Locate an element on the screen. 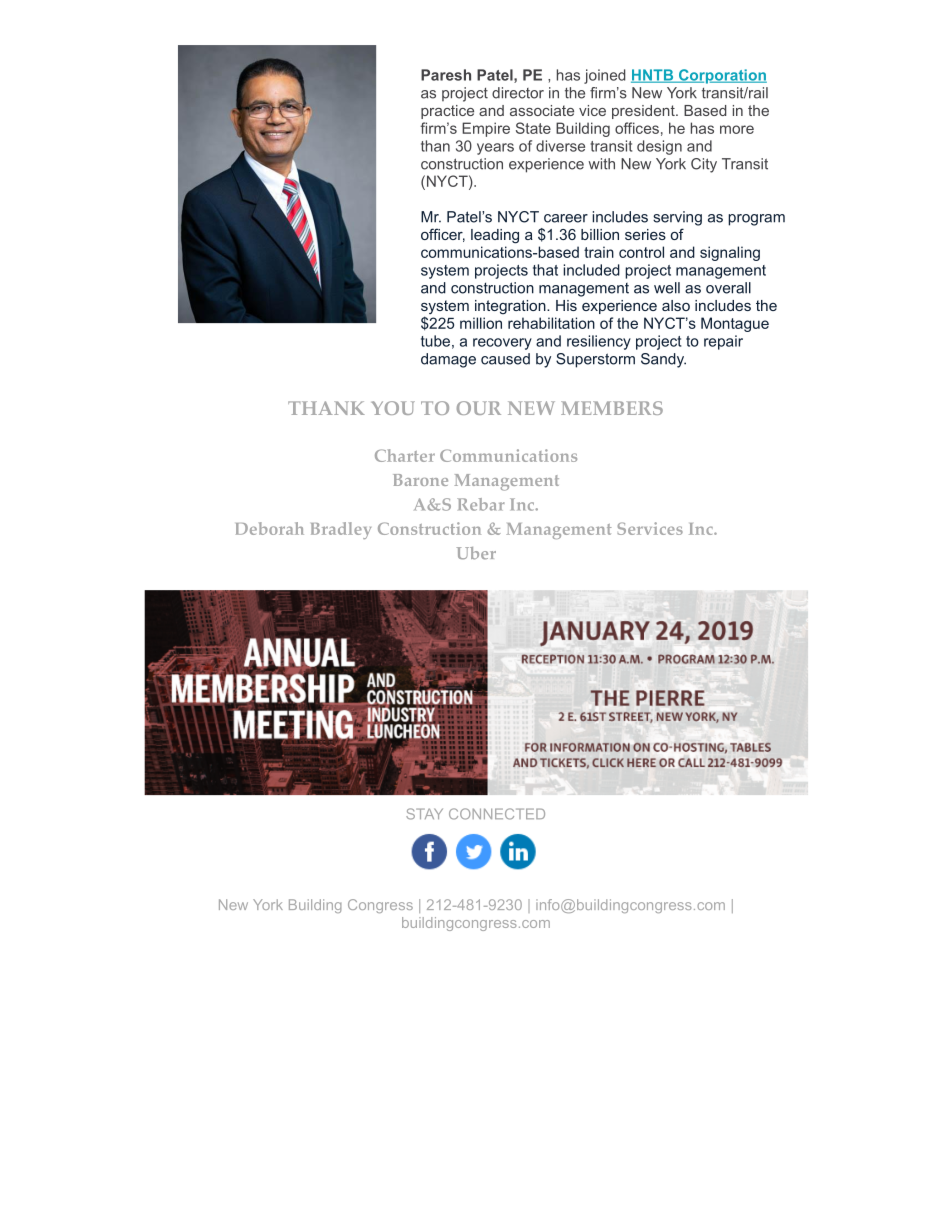  Corporation is located at coordinates (721, 76).
